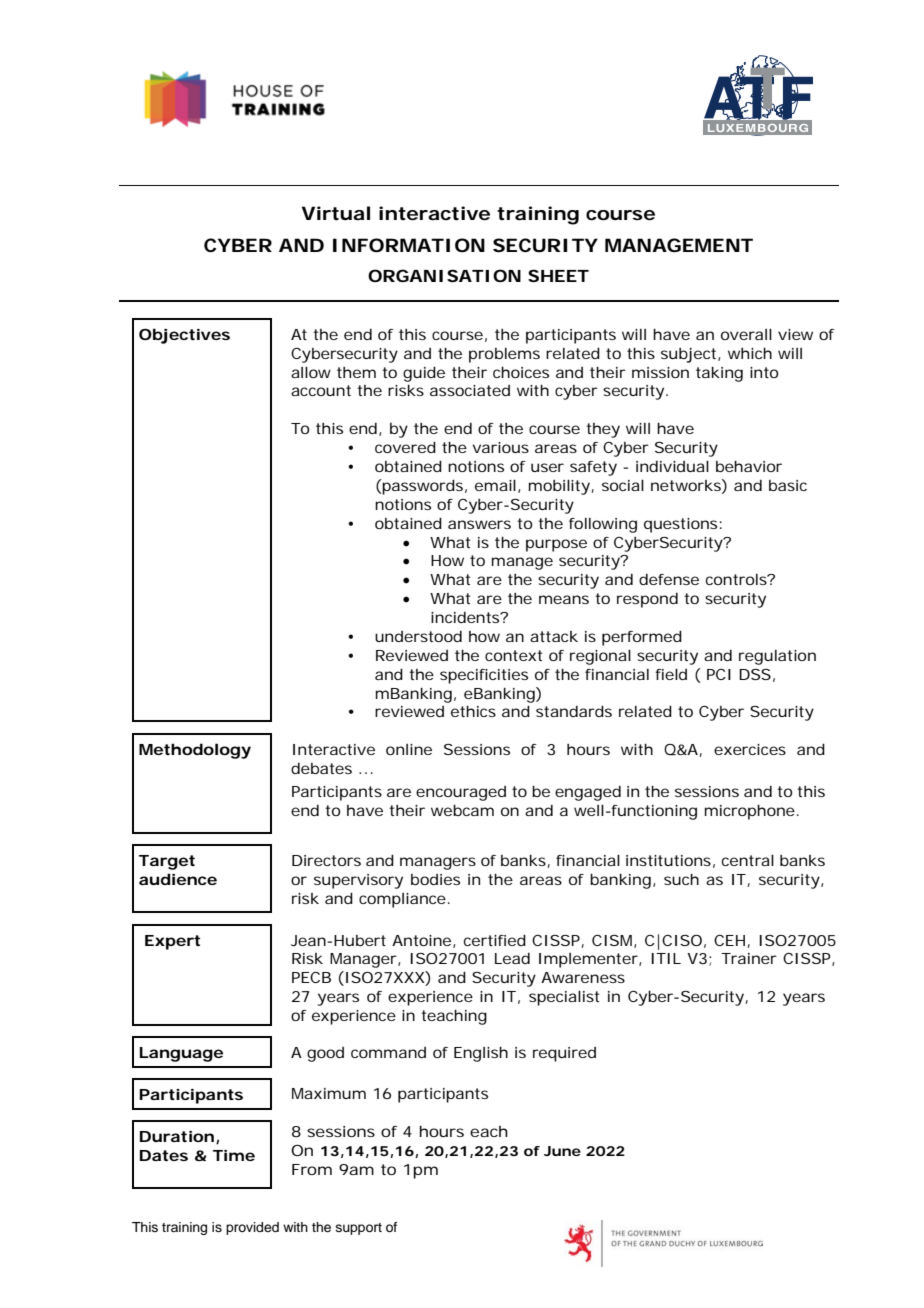 This page has width=924, height=1308. What do you see at coordinates (473, 711) in the page?
I see `ethics` at bounding box center [473, 711].
